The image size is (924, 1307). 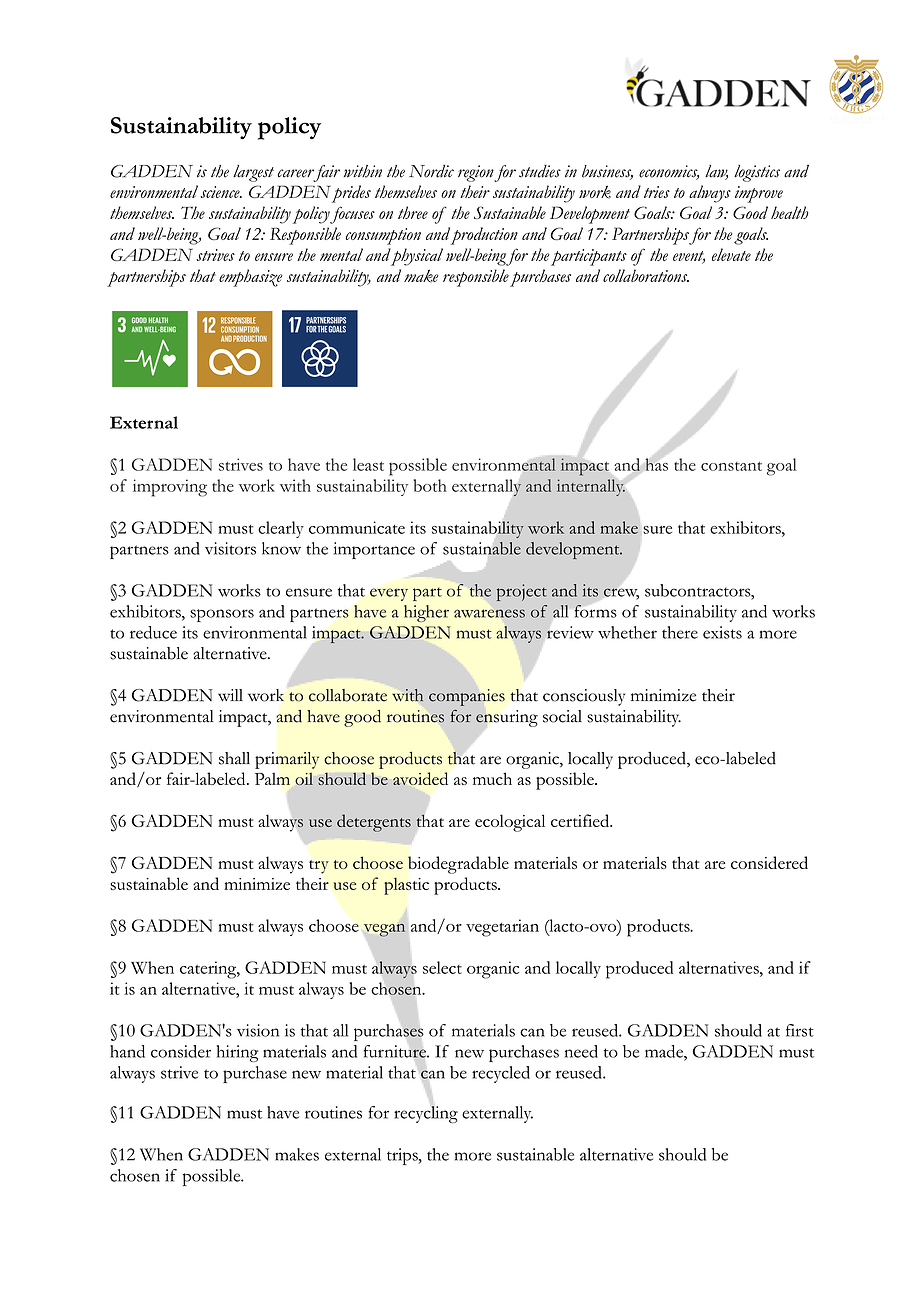 What do you see at coordinates (722, 632) in the screenshot?
I see `exists` at bounding box center [722, 632].
